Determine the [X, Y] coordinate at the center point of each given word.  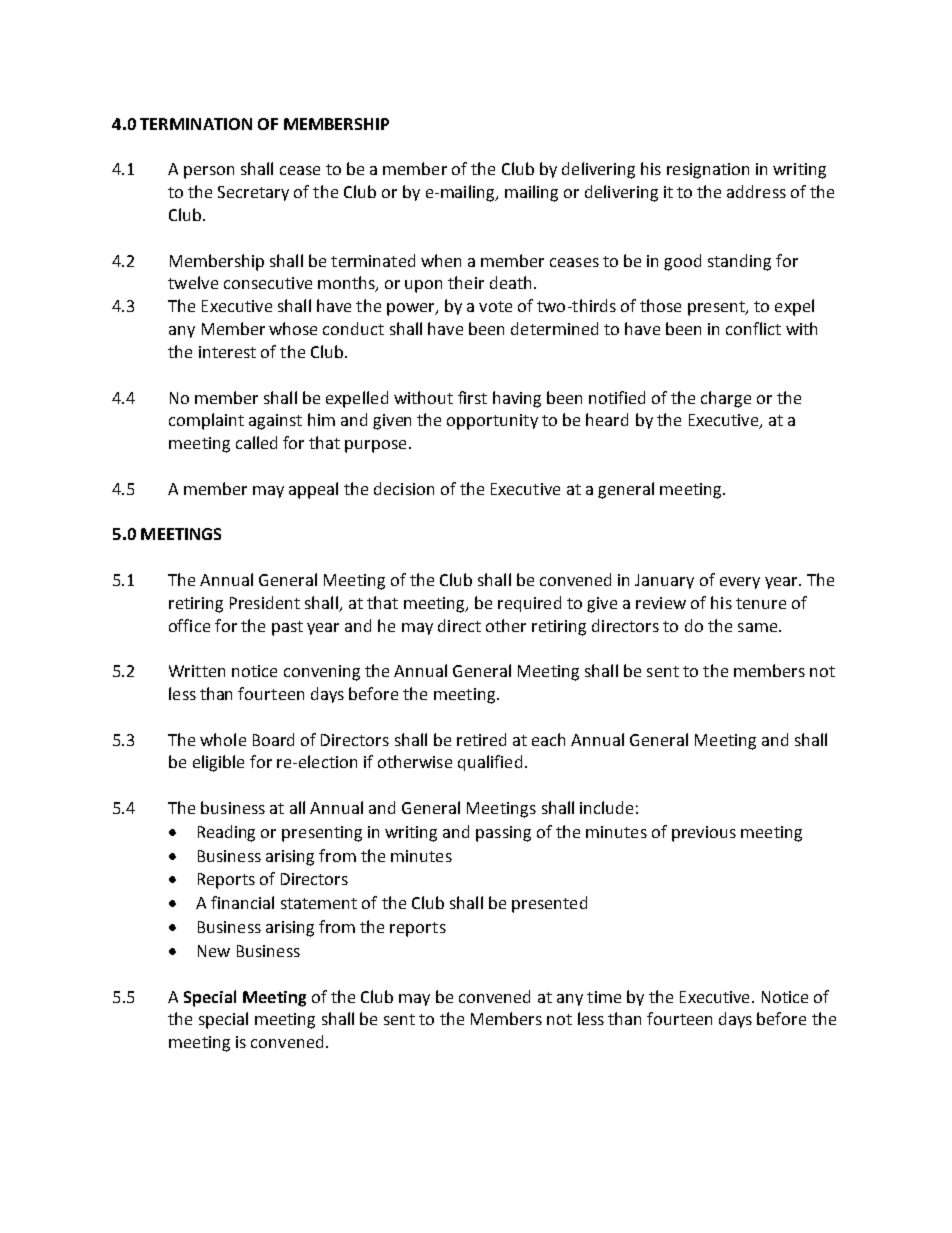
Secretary [253, 193]
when [441, 260]
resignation [708, 171]
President [265, 602]
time [604, 997]
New [214, 951]
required [529, 604]
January [664, 581]
